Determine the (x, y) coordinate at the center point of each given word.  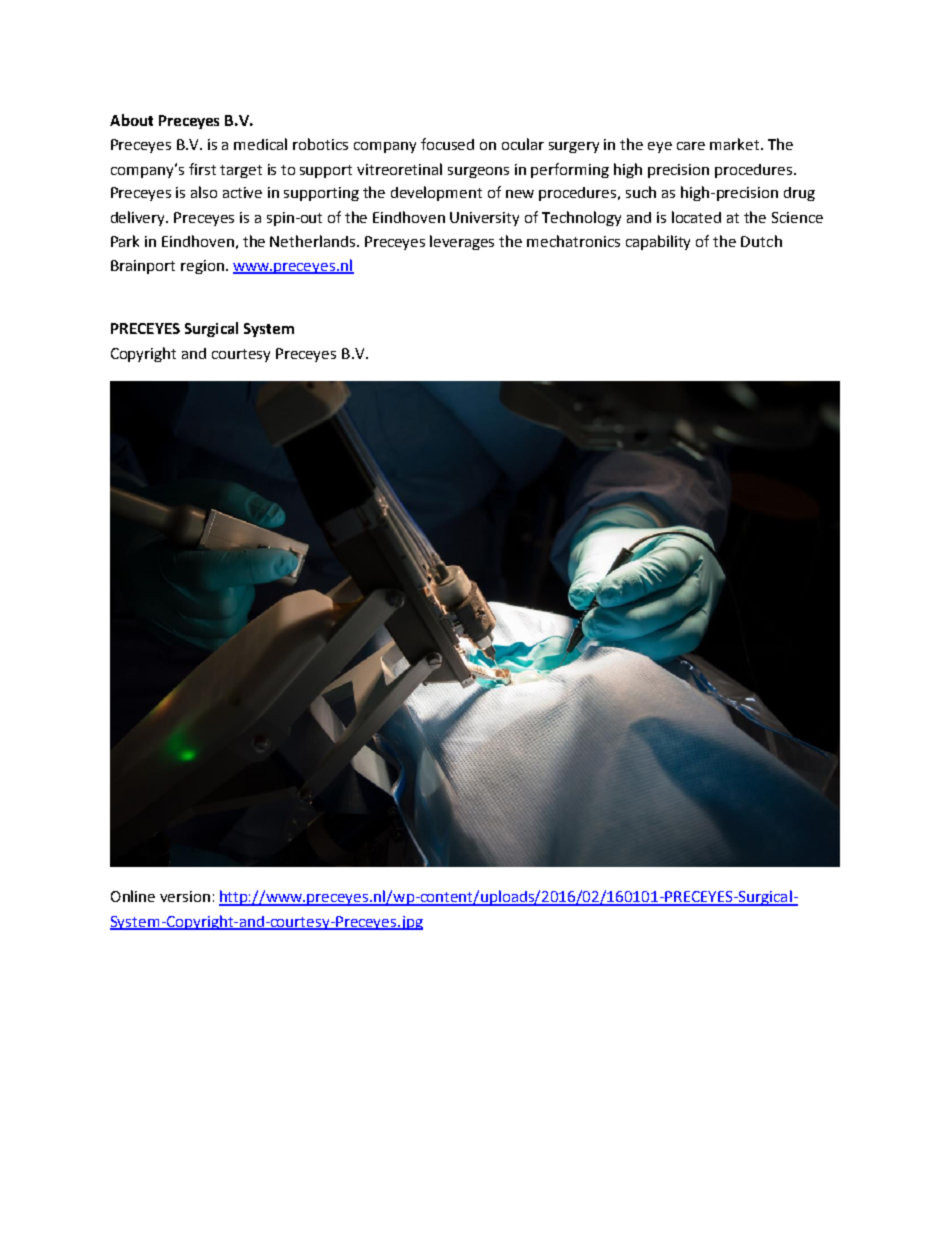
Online (133, 896)
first (202, 169)
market (736, 144)
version (185, 896)
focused (447, 144)
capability (658, 242)
